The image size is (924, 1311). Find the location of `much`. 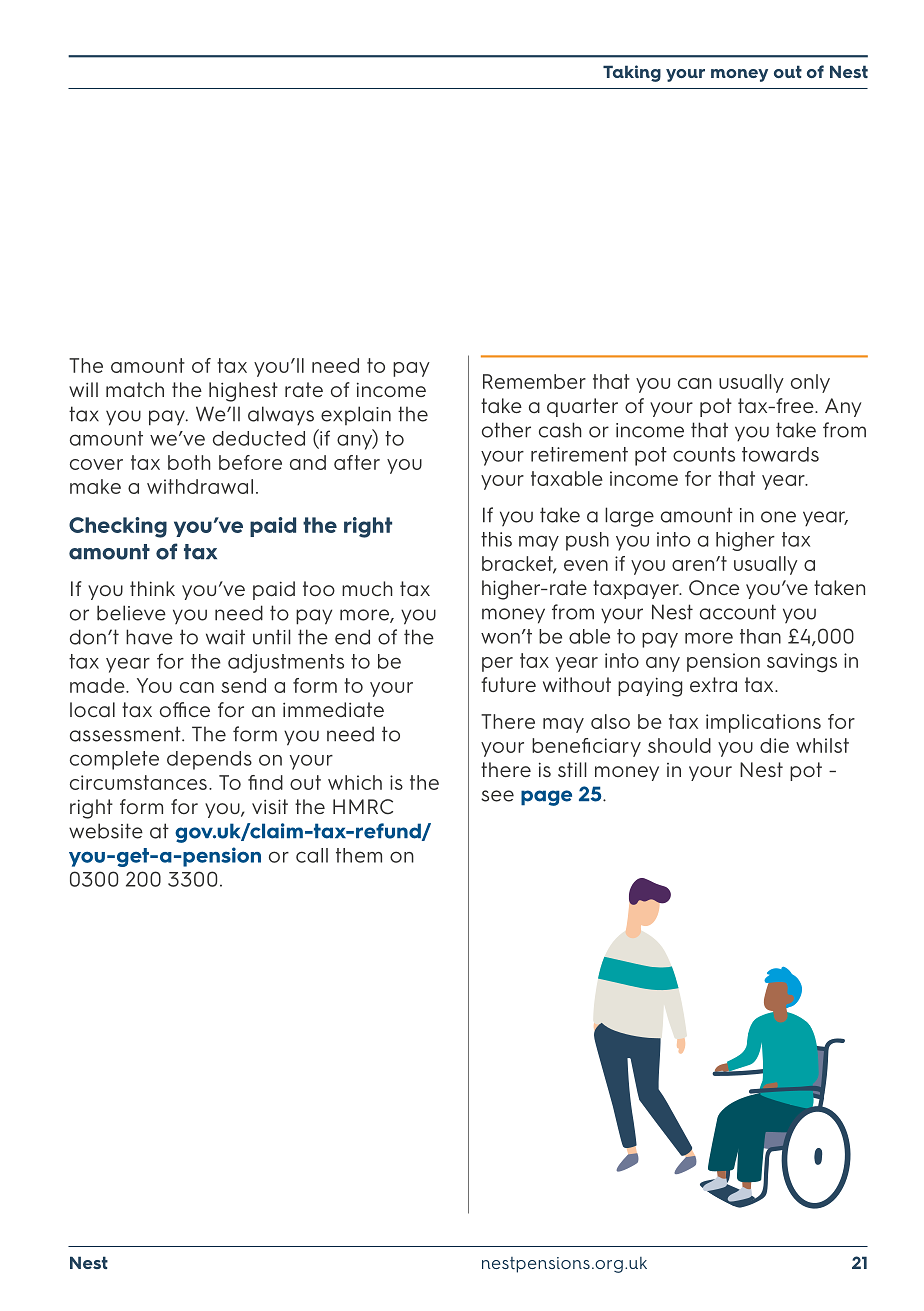

much is located at coordinates (367, 589).
